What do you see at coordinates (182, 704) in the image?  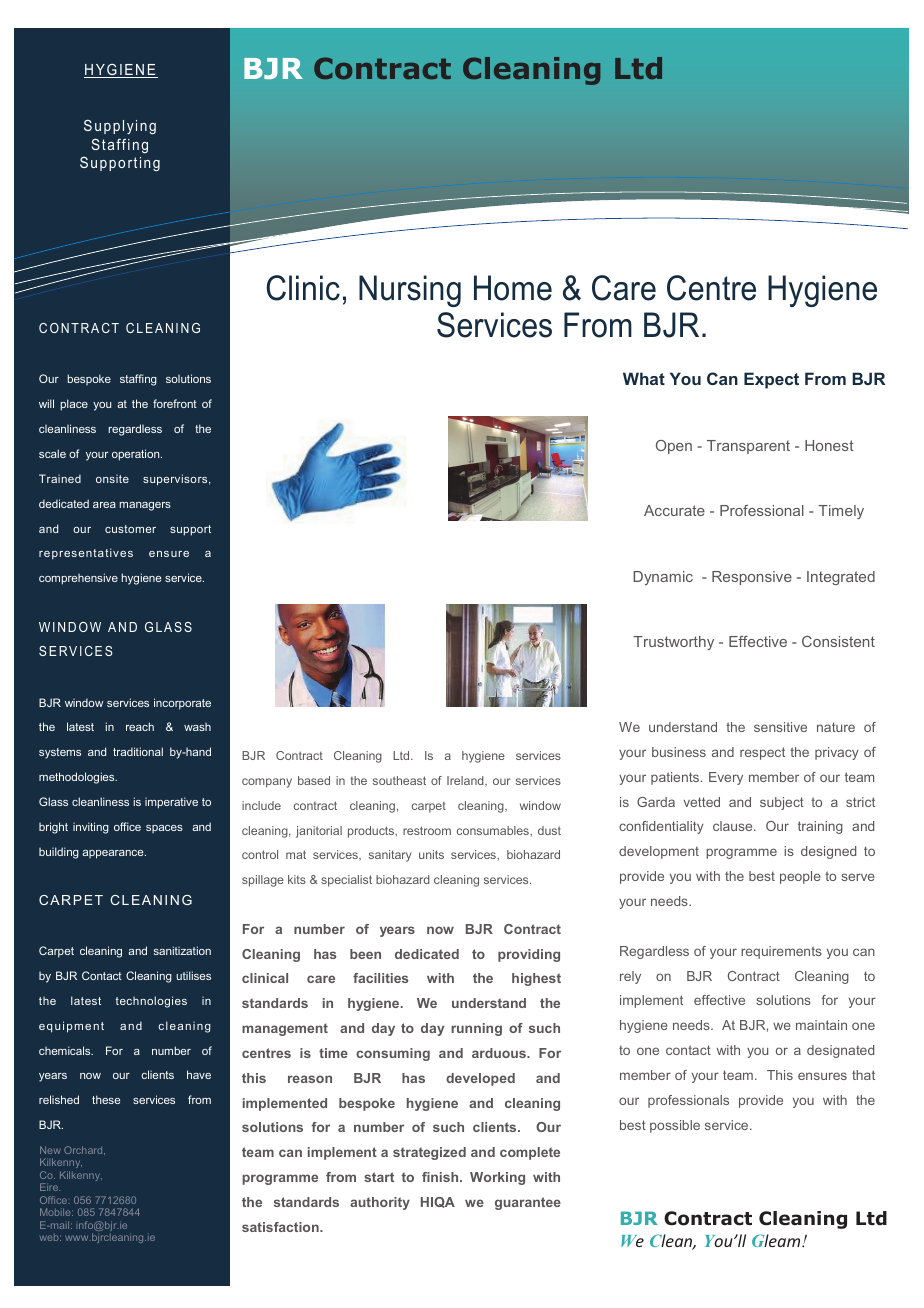 I see `incorporate` at bounding box center [182, 704].
